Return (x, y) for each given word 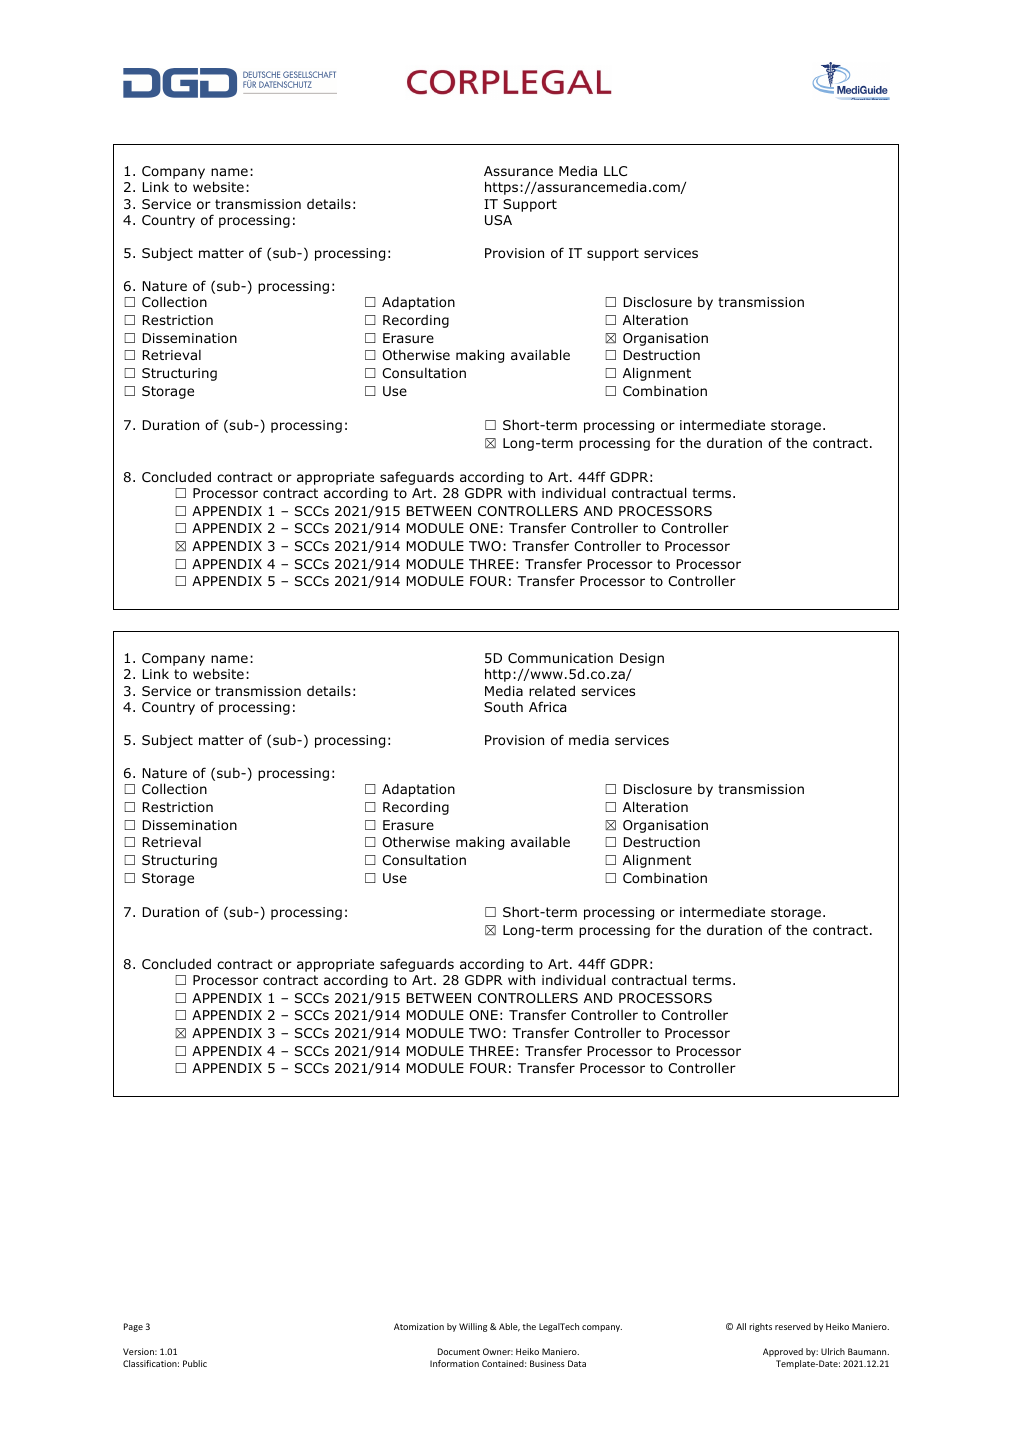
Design (642, 659)
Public (195, 1363)
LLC (615, 171)
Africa (547, 706)
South (503, 707)
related (552, 690)
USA (498, 220)
